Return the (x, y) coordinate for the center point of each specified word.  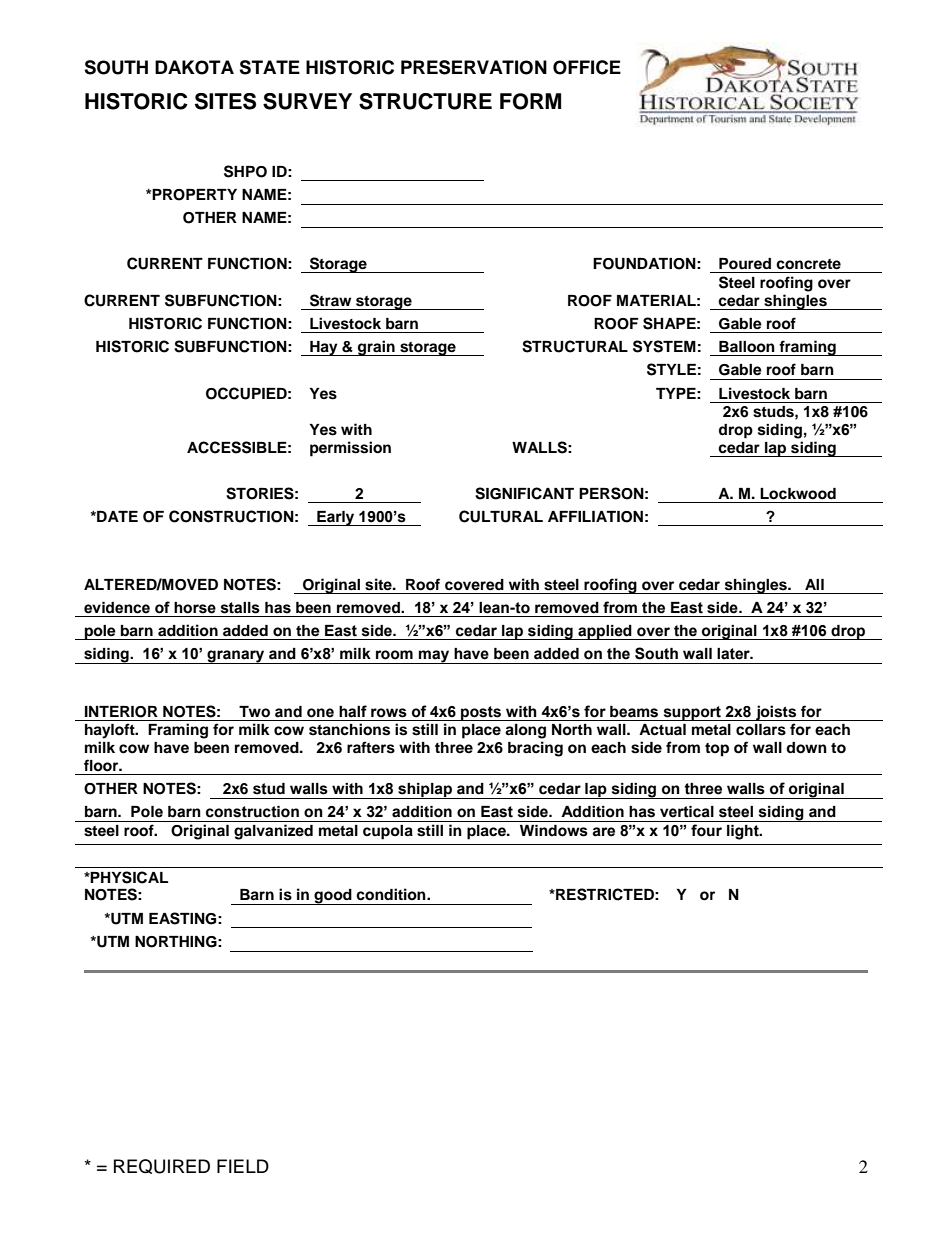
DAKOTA (194, 67)
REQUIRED (162, 1166)
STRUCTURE (425, 101)
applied (605, 632)
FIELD (243, 1166)
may (434, 657)
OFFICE (587, 67)
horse (195, 608)
